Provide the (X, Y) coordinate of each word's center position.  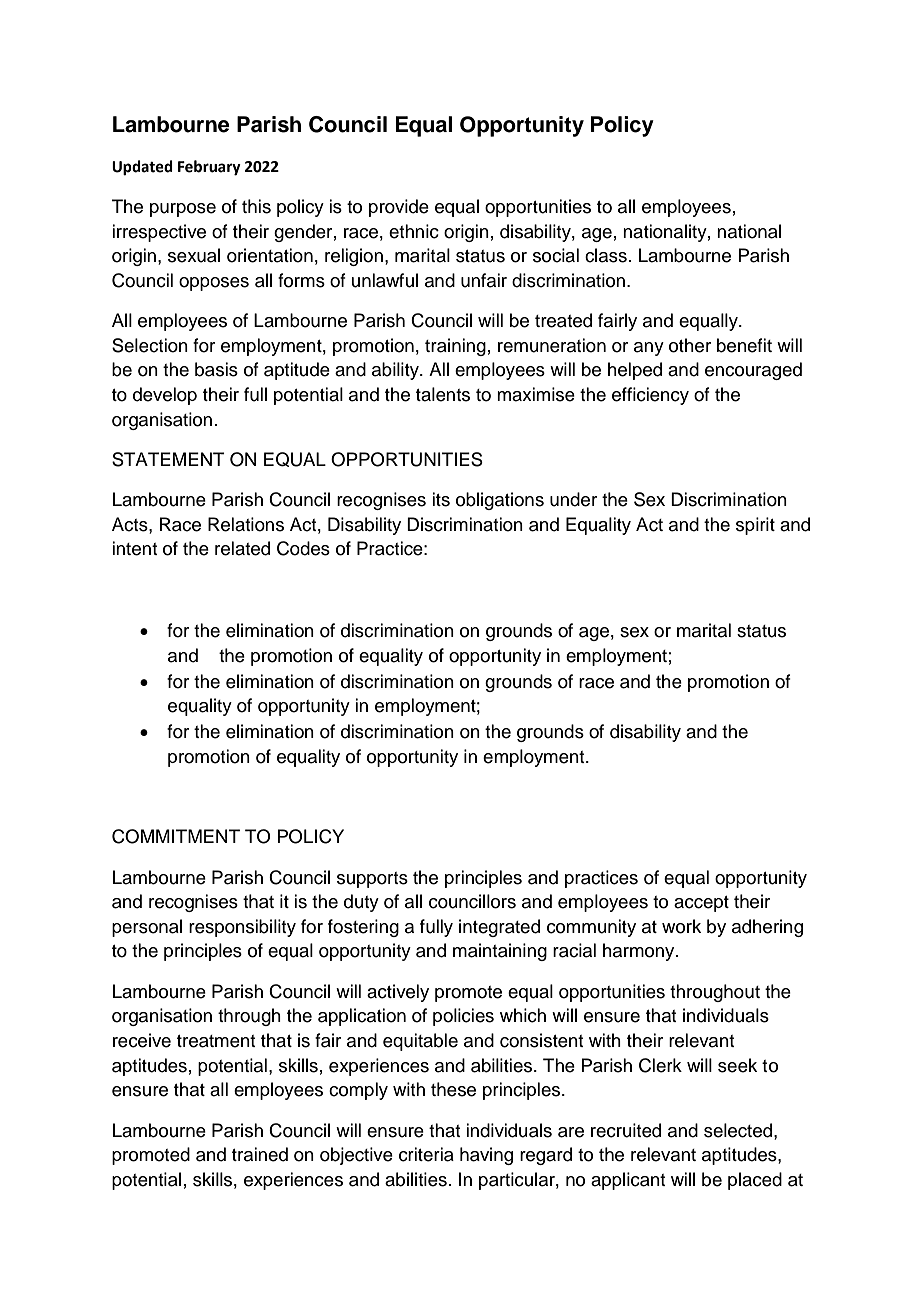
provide (399, 208)
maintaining (500, 952)
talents (443, 394)
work (681, 926)
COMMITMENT (176, 836)
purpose (183, 210)
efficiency (650, 396)
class (606, 255)
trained (260, 1154)
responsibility (242, 928)
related (242, 548)
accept (701, 904)
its (441, 499)
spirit (755, 526)
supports (372, 880)
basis (216, 369)
